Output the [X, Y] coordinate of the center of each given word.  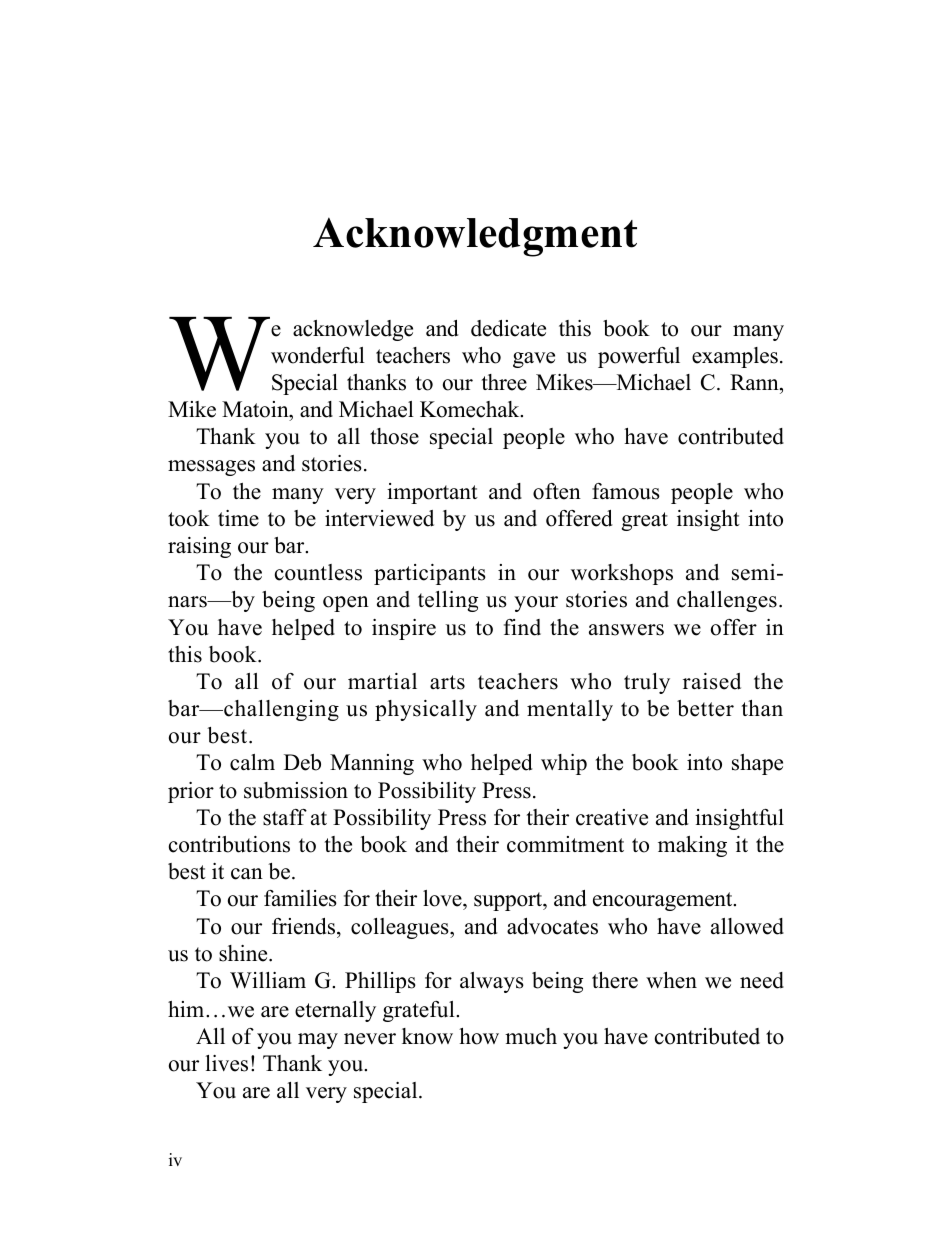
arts [447, 682]
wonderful [318, 355]
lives [226, 1063]
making [692, 846]
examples [735, 357]
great [644, 521]
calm [252, 762]
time [238, 518]
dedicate [508, 328]
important [432, 493]
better [705, 708]
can [247, 874]
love [443, 900]
